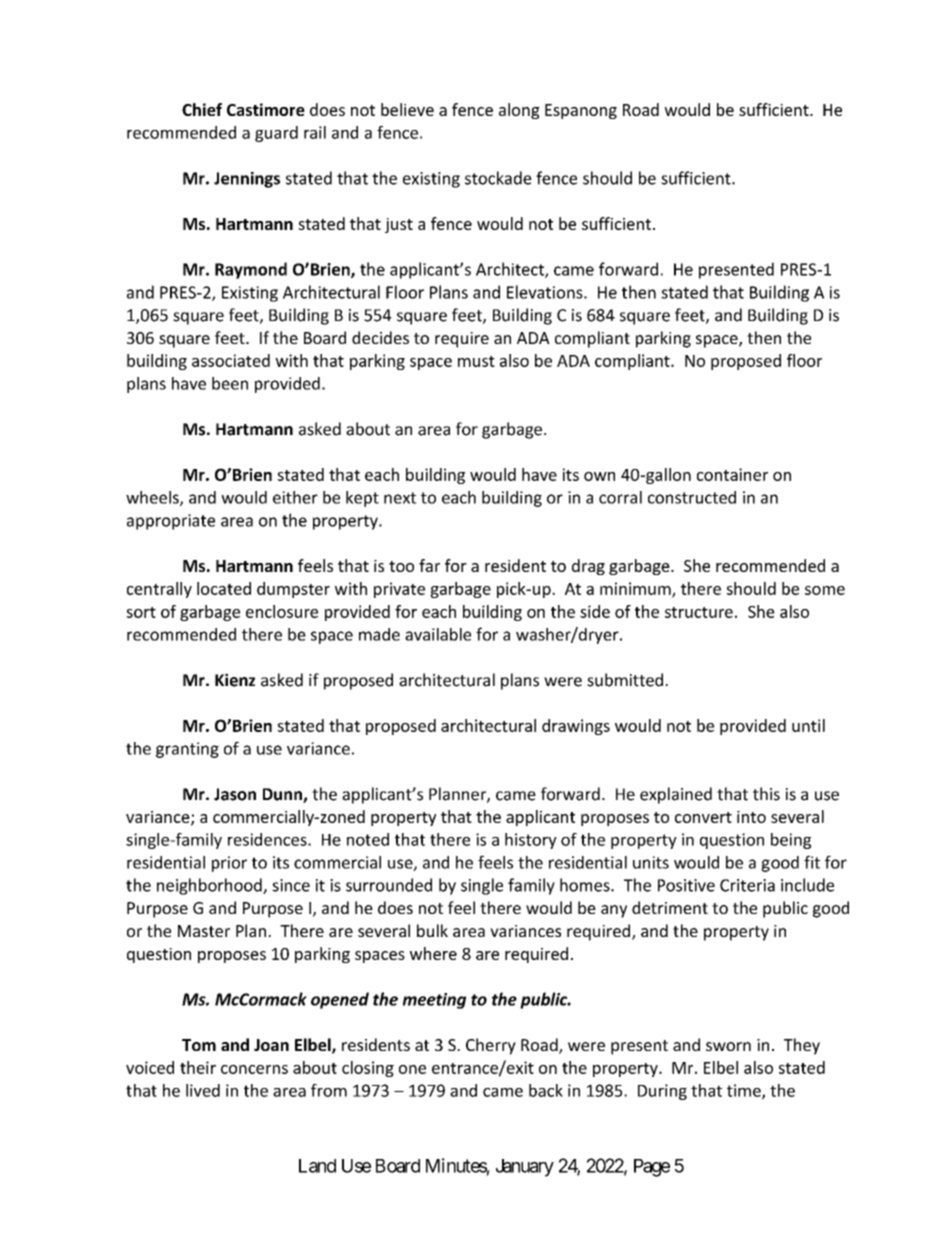  What do you see at coordinates (498, 178) in the image?
I see `stockade` at bounding box center [498, 178].
